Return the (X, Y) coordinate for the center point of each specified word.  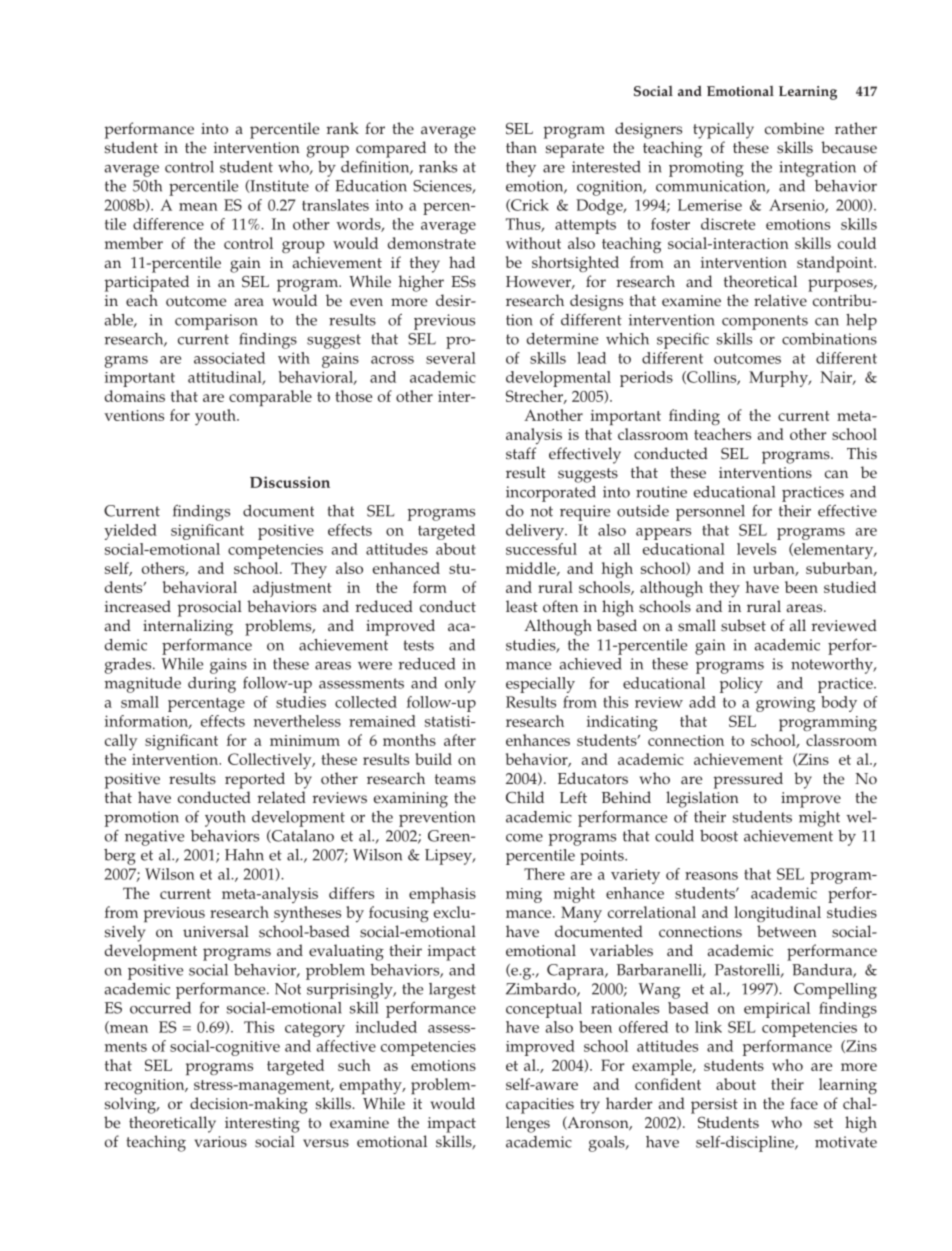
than (521, 147)
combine (794, 128)
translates (335, 205)
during (212, 685)
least (522, 606)
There (544, 874)
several (451, 358)
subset (743, 625)
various (220, 1142)
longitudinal (777, 914)
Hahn (244, 855)
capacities (540, 1106)
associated (229, 358)
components (765, 322)
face (804, 1103)
